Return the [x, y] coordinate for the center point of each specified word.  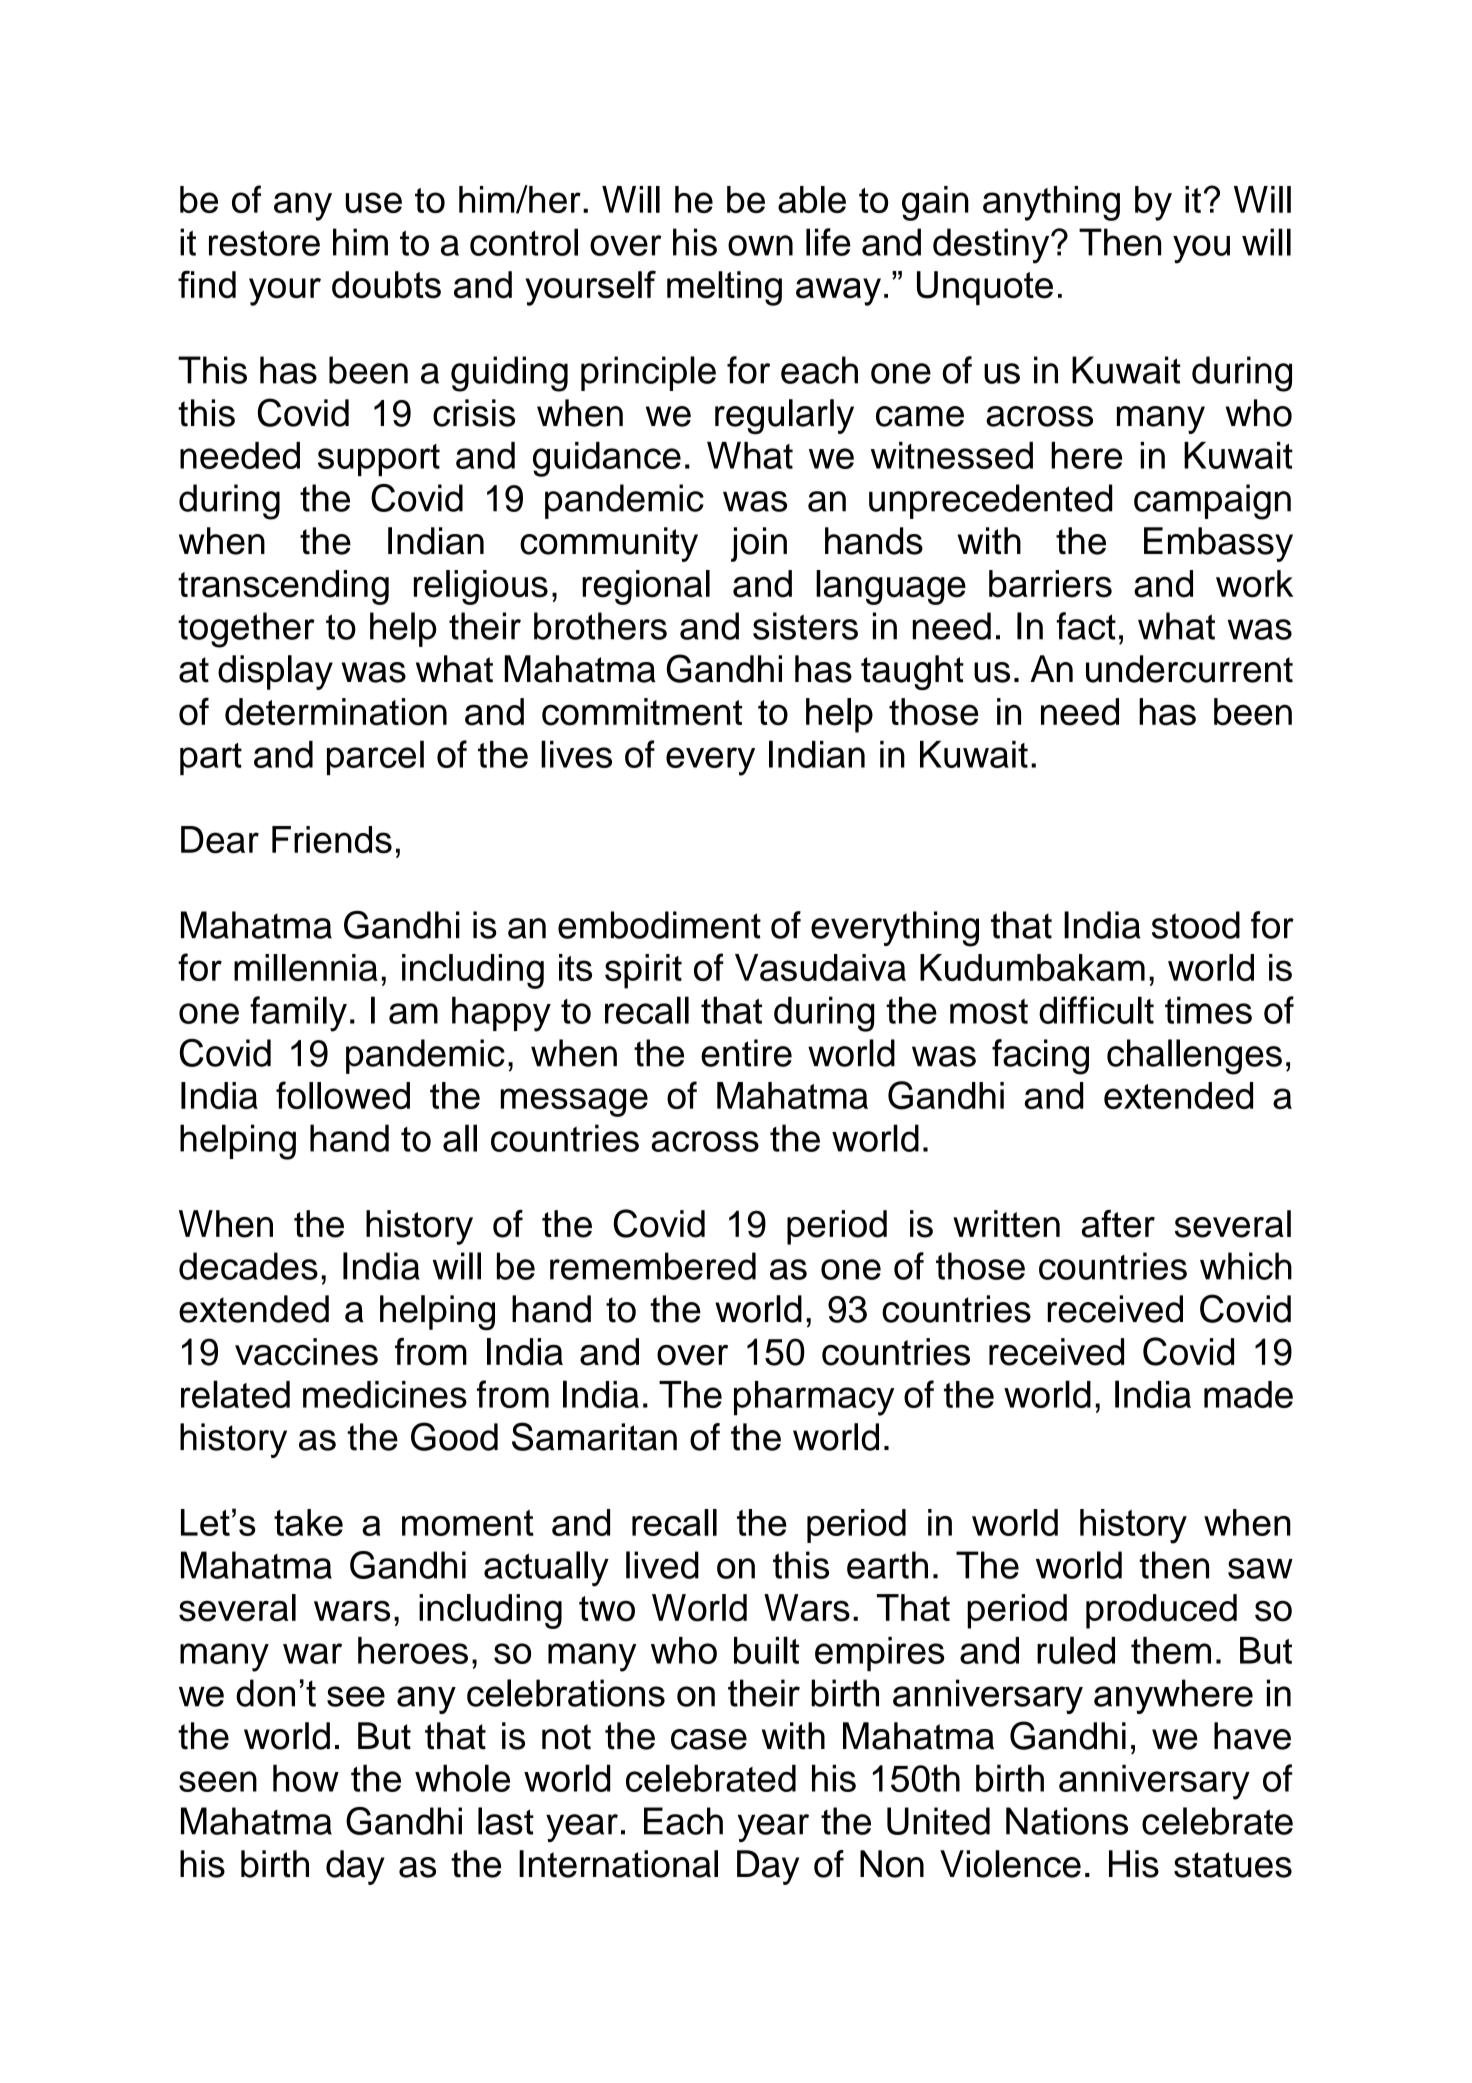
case [709, 1739]
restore [264, 243]
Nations [1067, 1821]
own [760, 245]
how [306, 1778]
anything [1051, 203]
